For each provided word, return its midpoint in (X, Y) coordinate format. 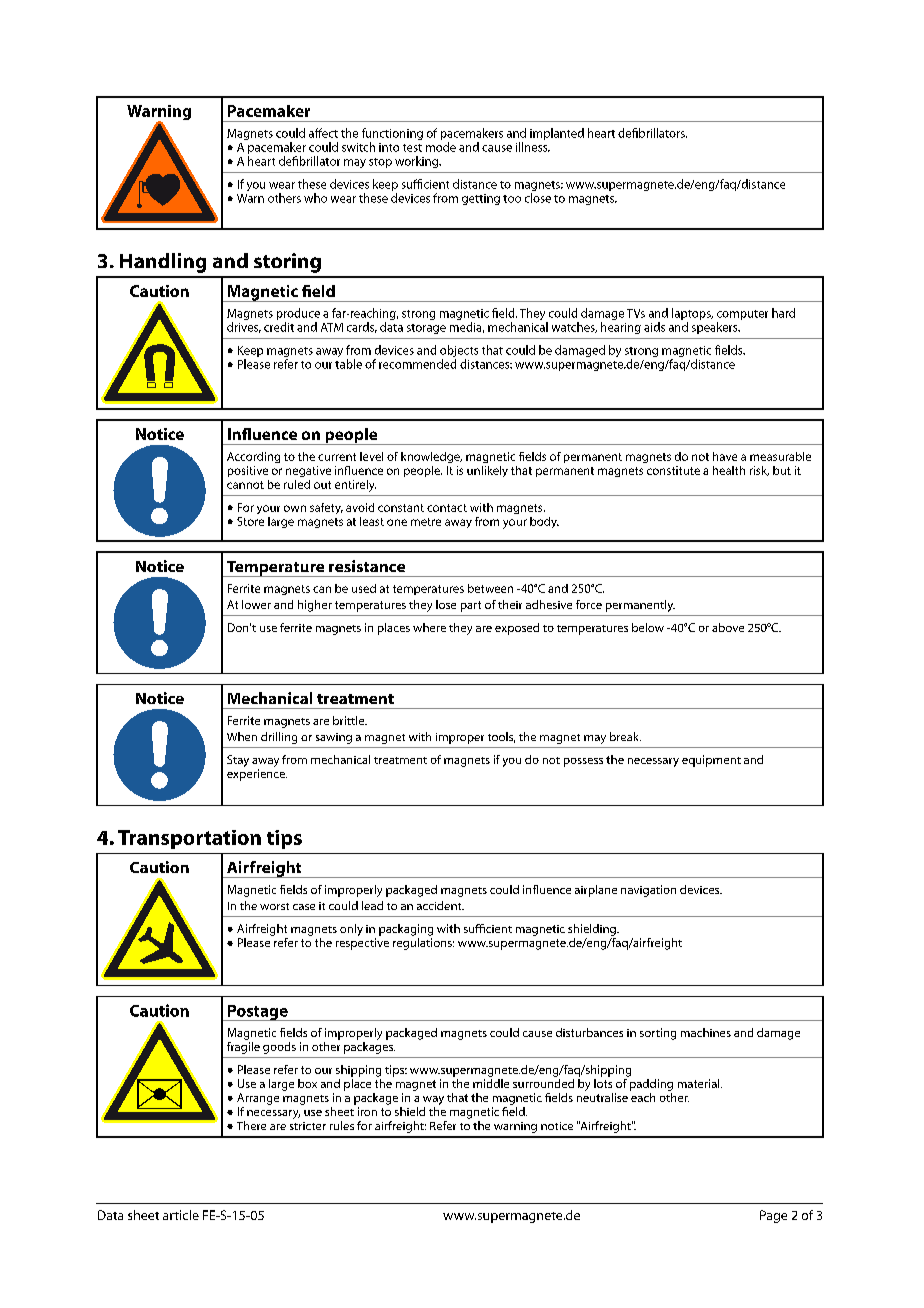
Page (773, 1216)
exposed (517, 629)
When (242, 736)
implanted (557, 134)
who (315, 198)
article (181, 1215)
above (728, 627)
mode (441, 147)
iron (367, 1111)
